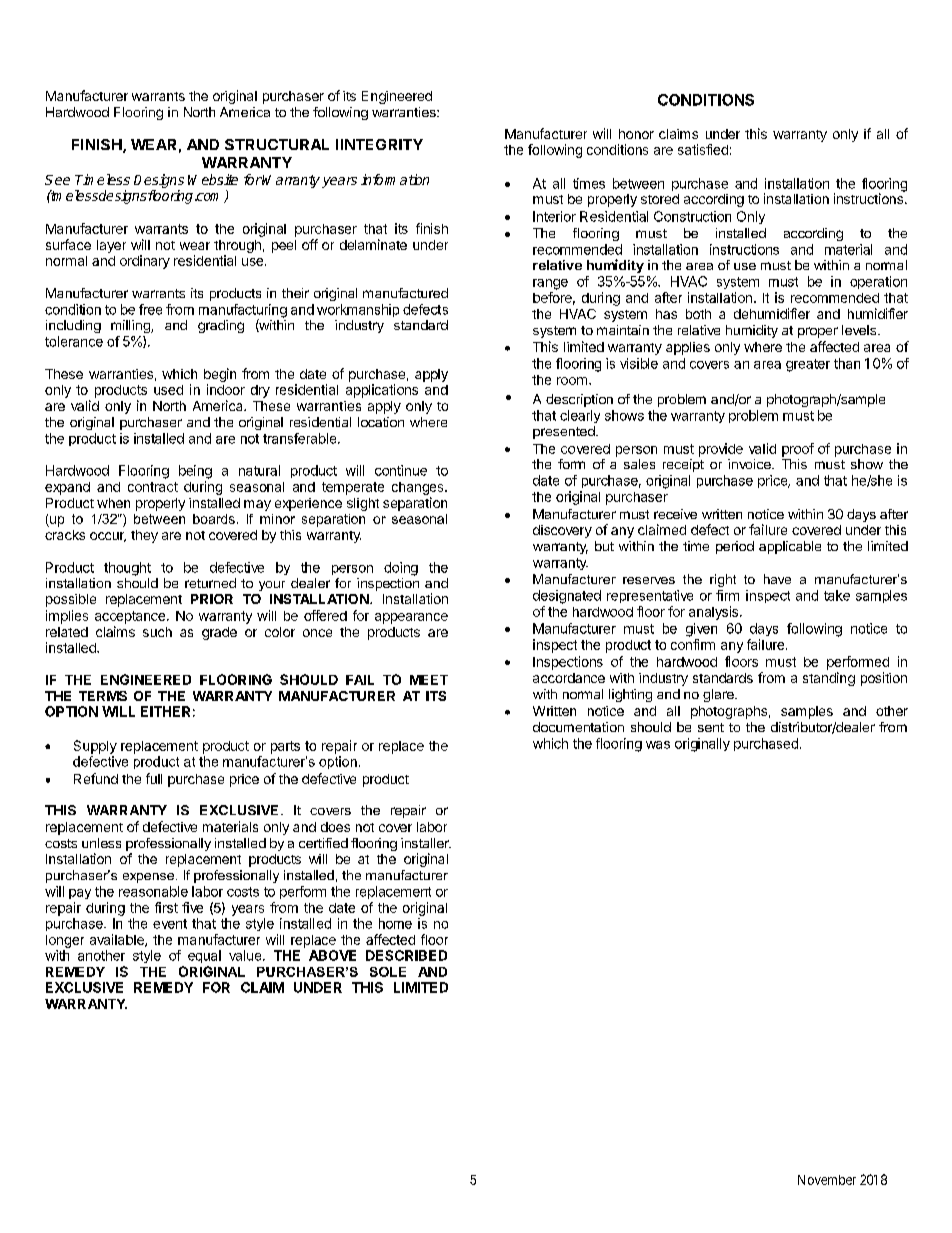  What do you see at coordinates (703, 149) in the screenshot?
I see `satisfied` at bounding box center [703, 149].
